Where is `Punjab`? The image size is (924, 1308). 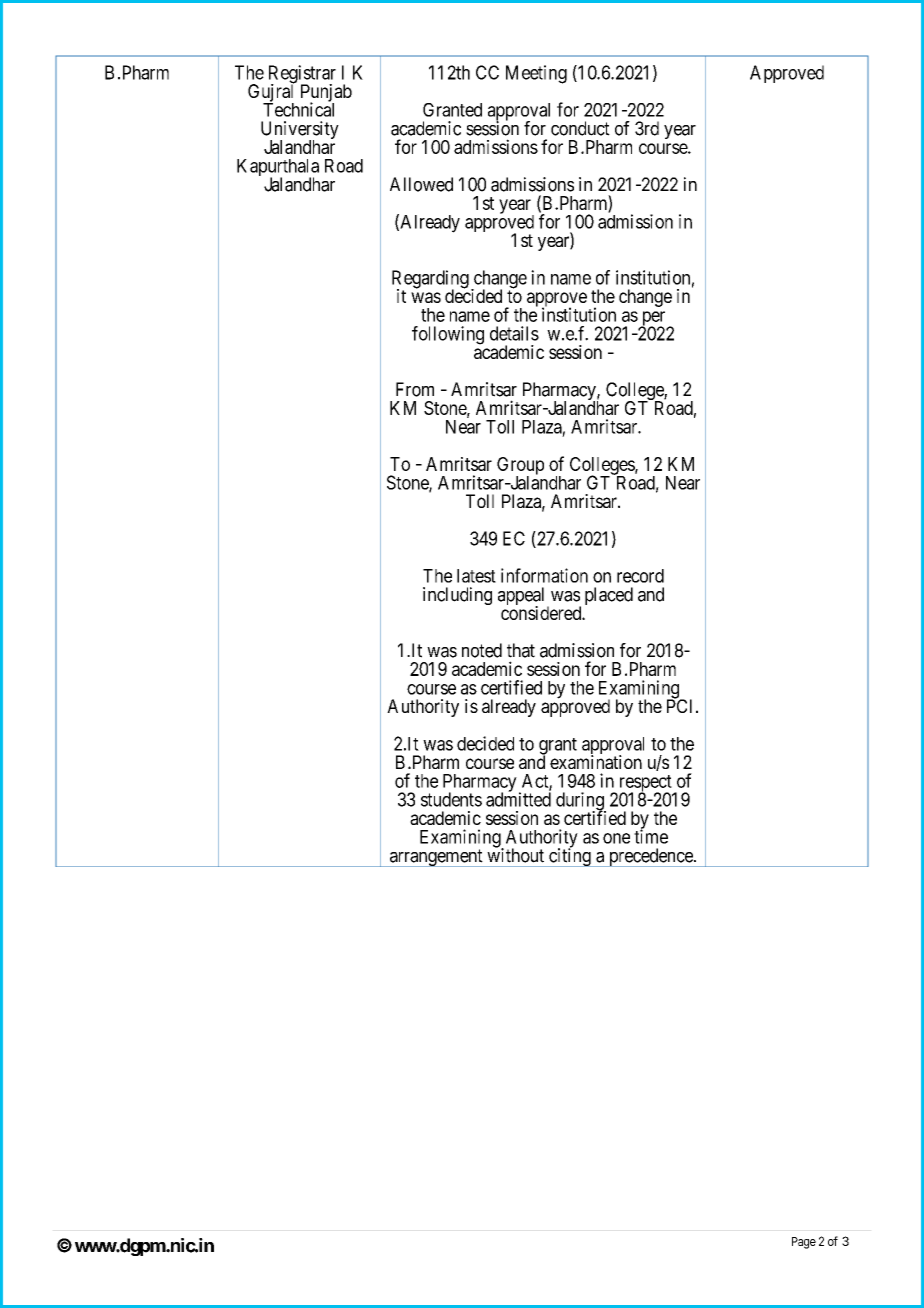
Punjab is located at coordinates (326, 94).
